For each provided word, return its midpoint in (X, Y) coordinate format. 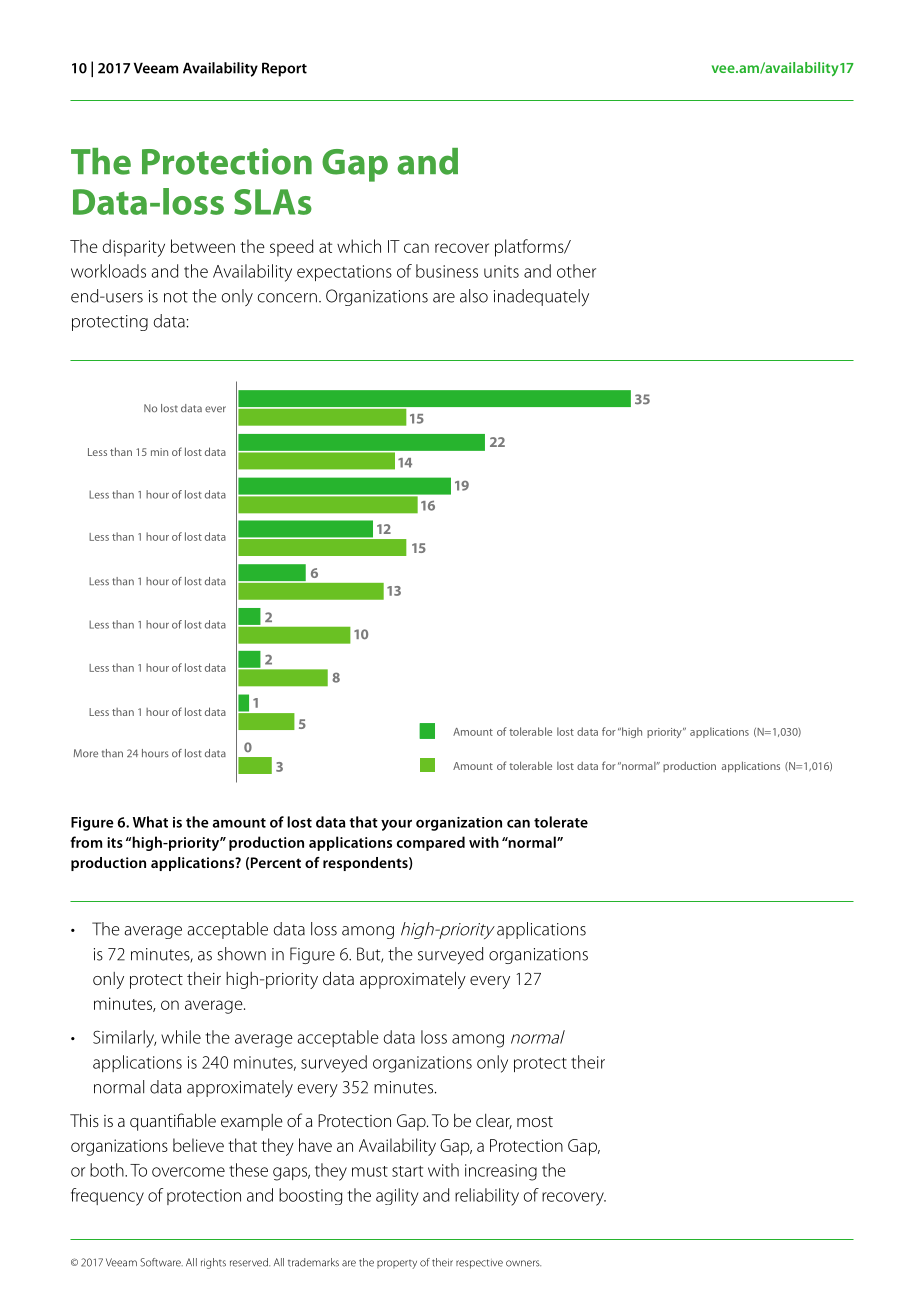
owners (523, 1263)
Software (161, 1262)
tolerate (561, 822)
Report (284, 69)
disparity (133, 248)
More (86, 753)
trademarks (313, 1262)
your (396, 825)
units (501, 271)
